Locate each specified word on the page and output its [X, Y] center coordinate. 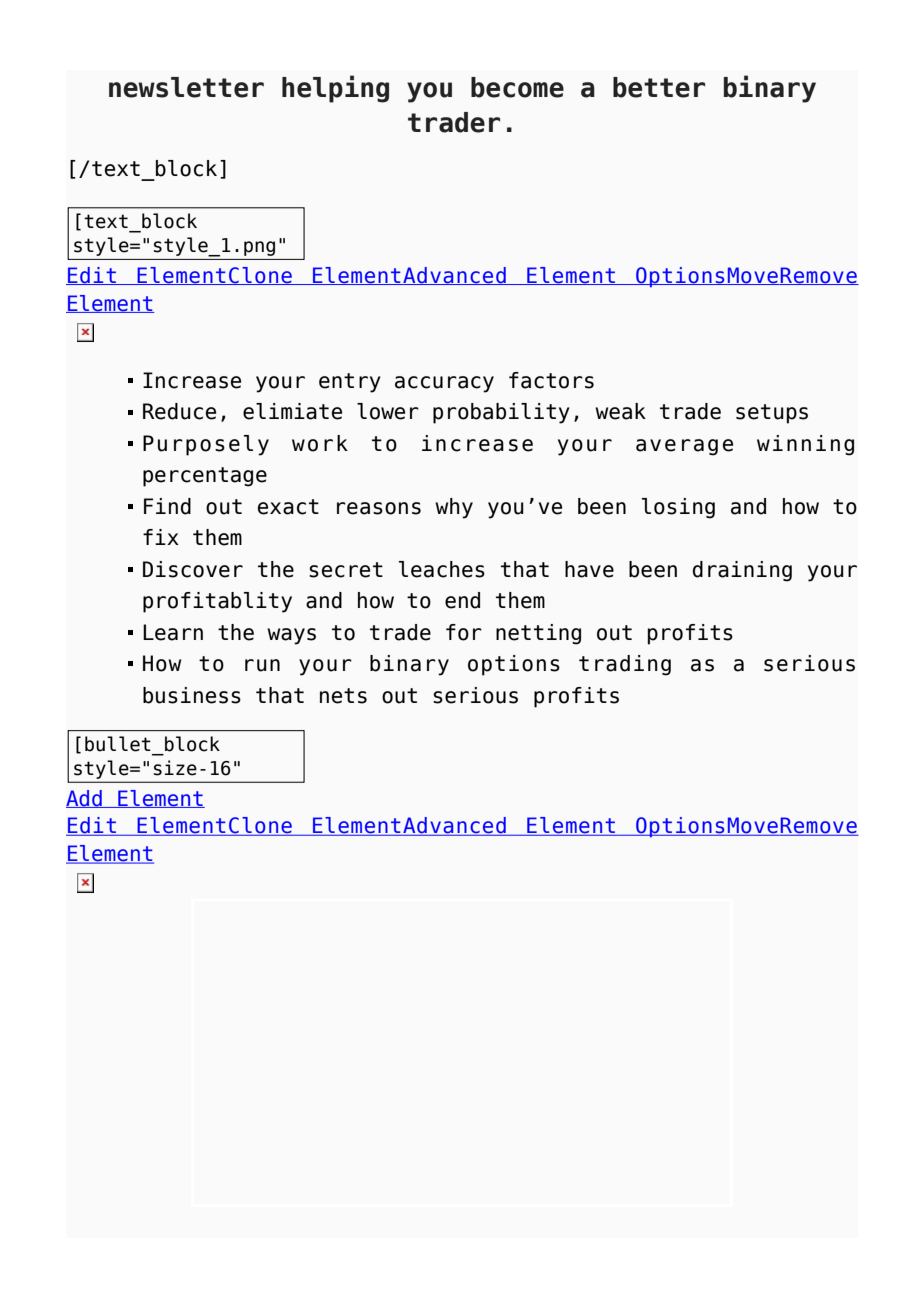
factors [551, 380]
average [684, 447]
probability [501, 413]
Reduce [179, 411]
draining [742, 571]
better [659, 87]
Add [85, 799]
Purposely [206, 445]
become [517, 87]
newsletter [186, 87]
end [462, 600]
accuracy [444, 384]
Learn [173, 632]
